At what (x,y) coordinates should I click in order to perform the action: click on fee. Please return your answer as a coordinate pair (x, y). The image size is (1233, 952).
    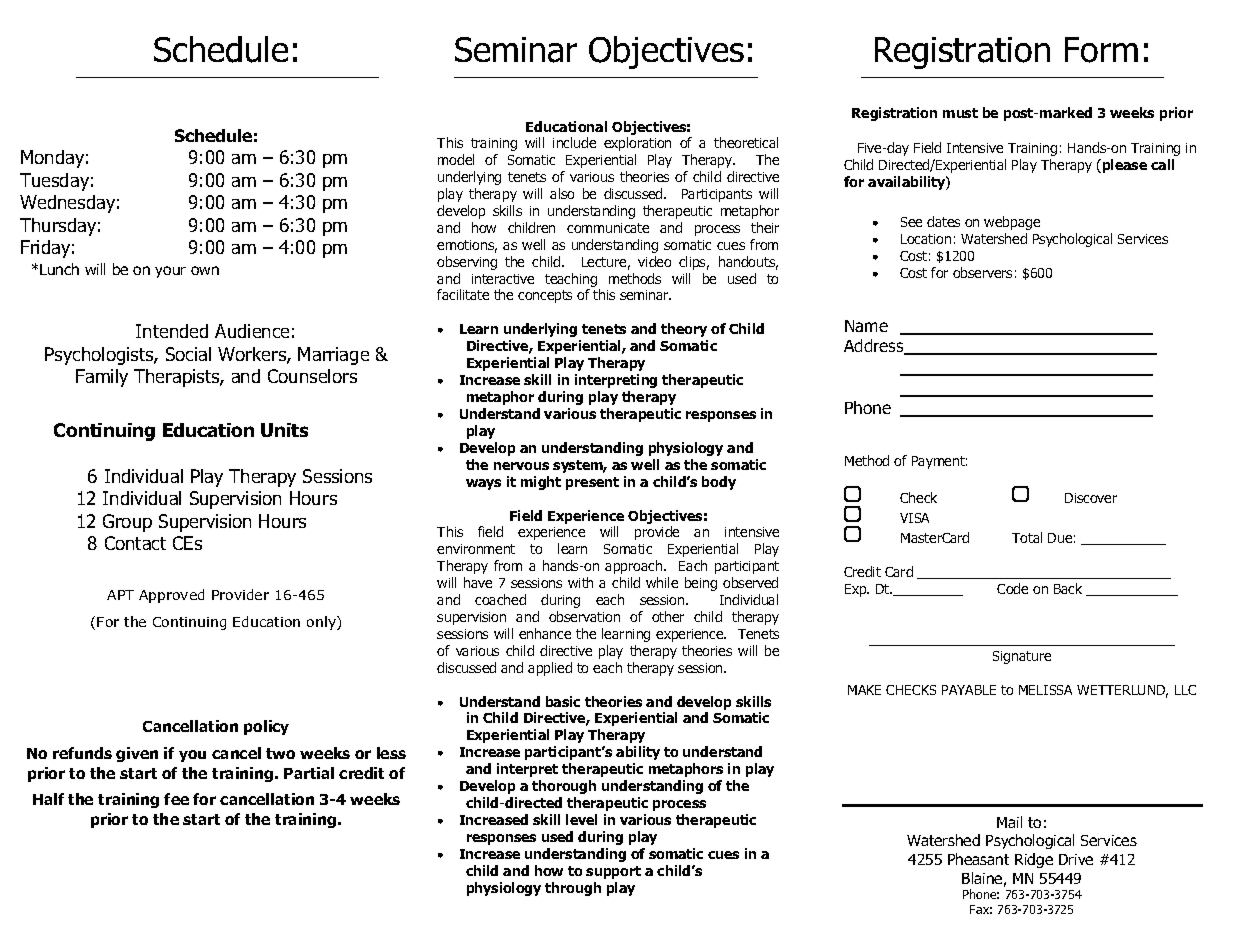
    Looking at the image, I should click on (176, 799).
